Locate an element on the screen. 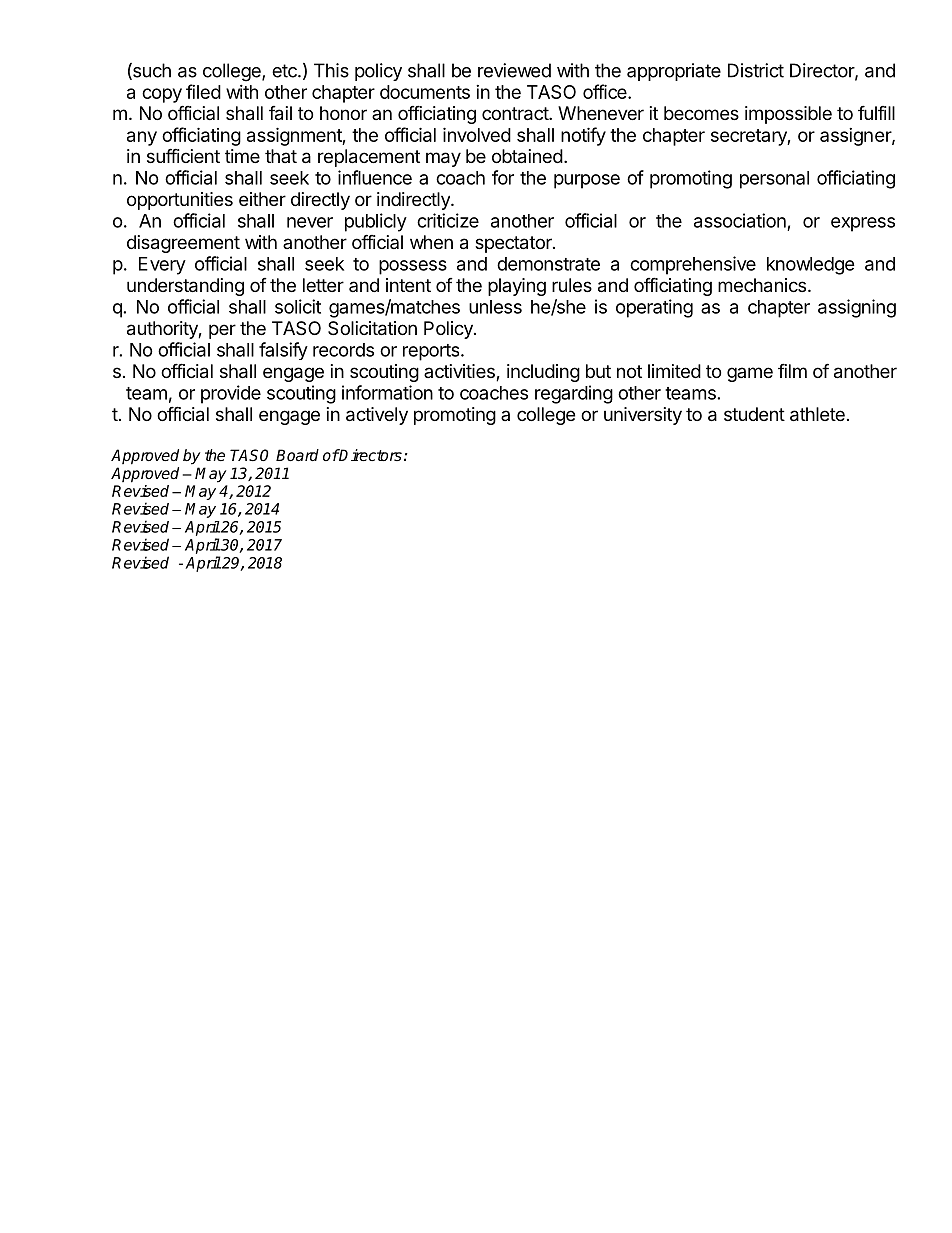 The height and width of the screenshot is (1233, 952). film is located at coordinates (792, 370).
